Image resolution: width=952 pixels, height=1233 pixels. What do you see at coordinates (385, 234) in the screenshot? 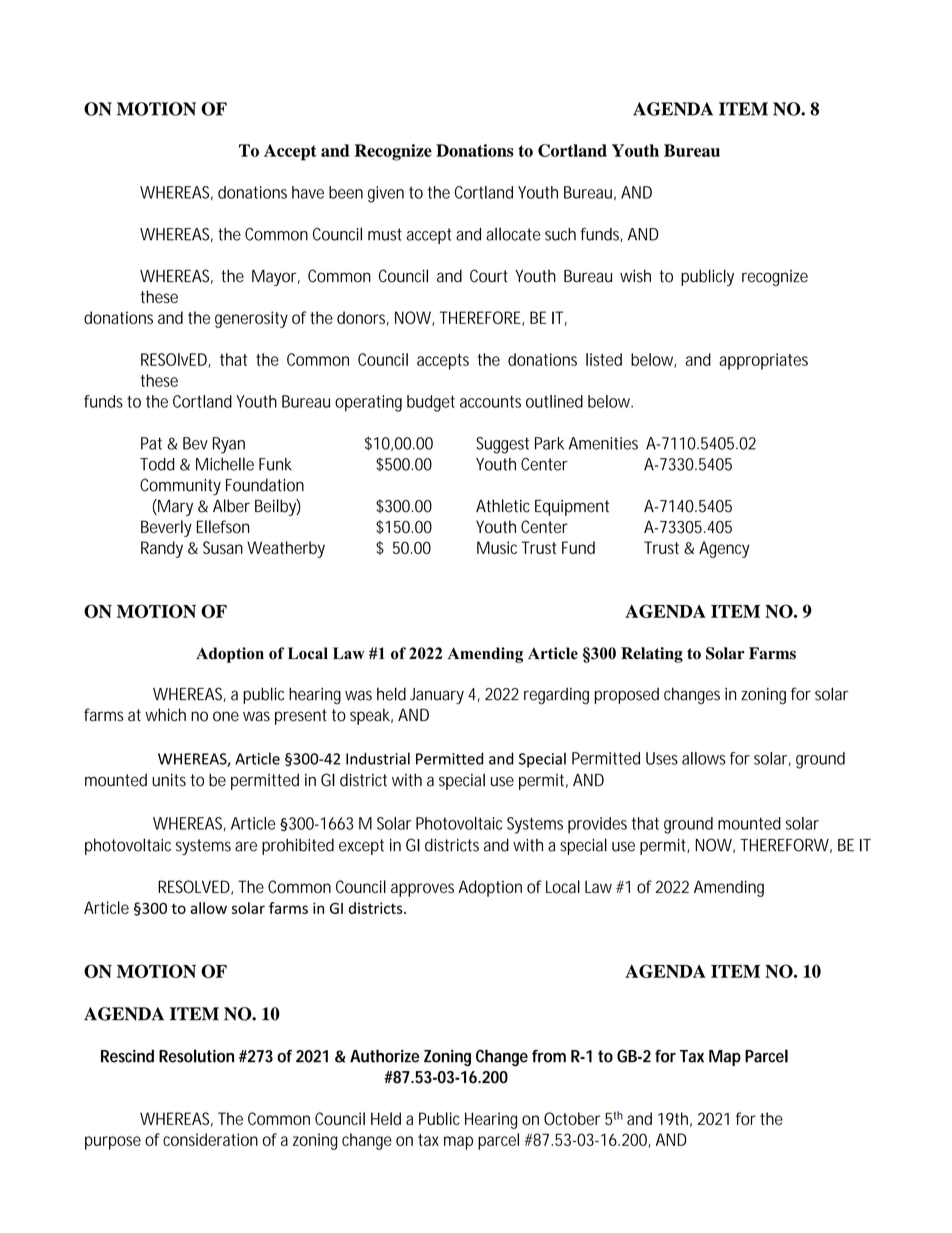
I see `must` at bounding box center [385, 234].
